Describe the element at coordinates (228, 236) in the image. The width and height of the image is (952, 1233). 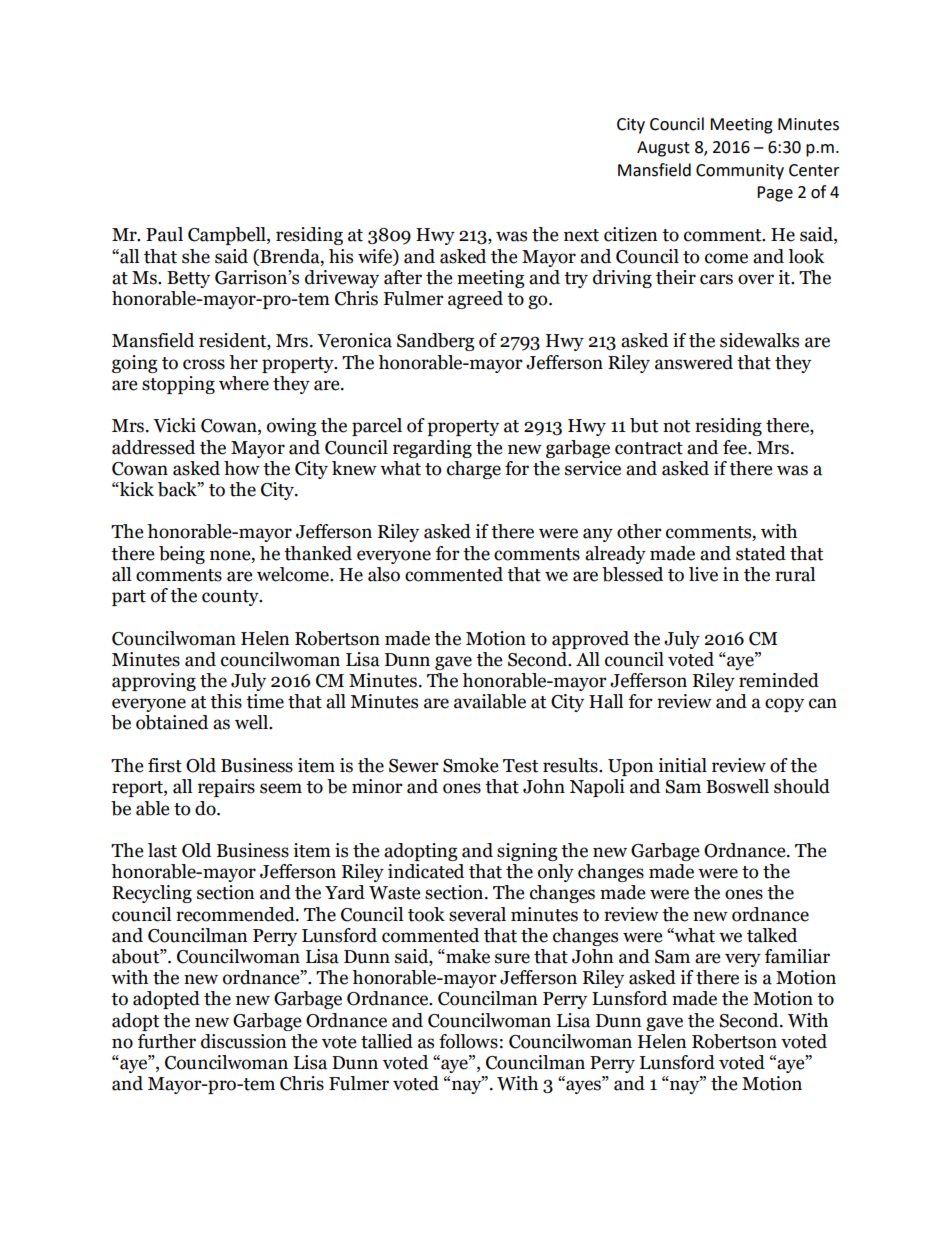
I see `Campbell` at that location.
